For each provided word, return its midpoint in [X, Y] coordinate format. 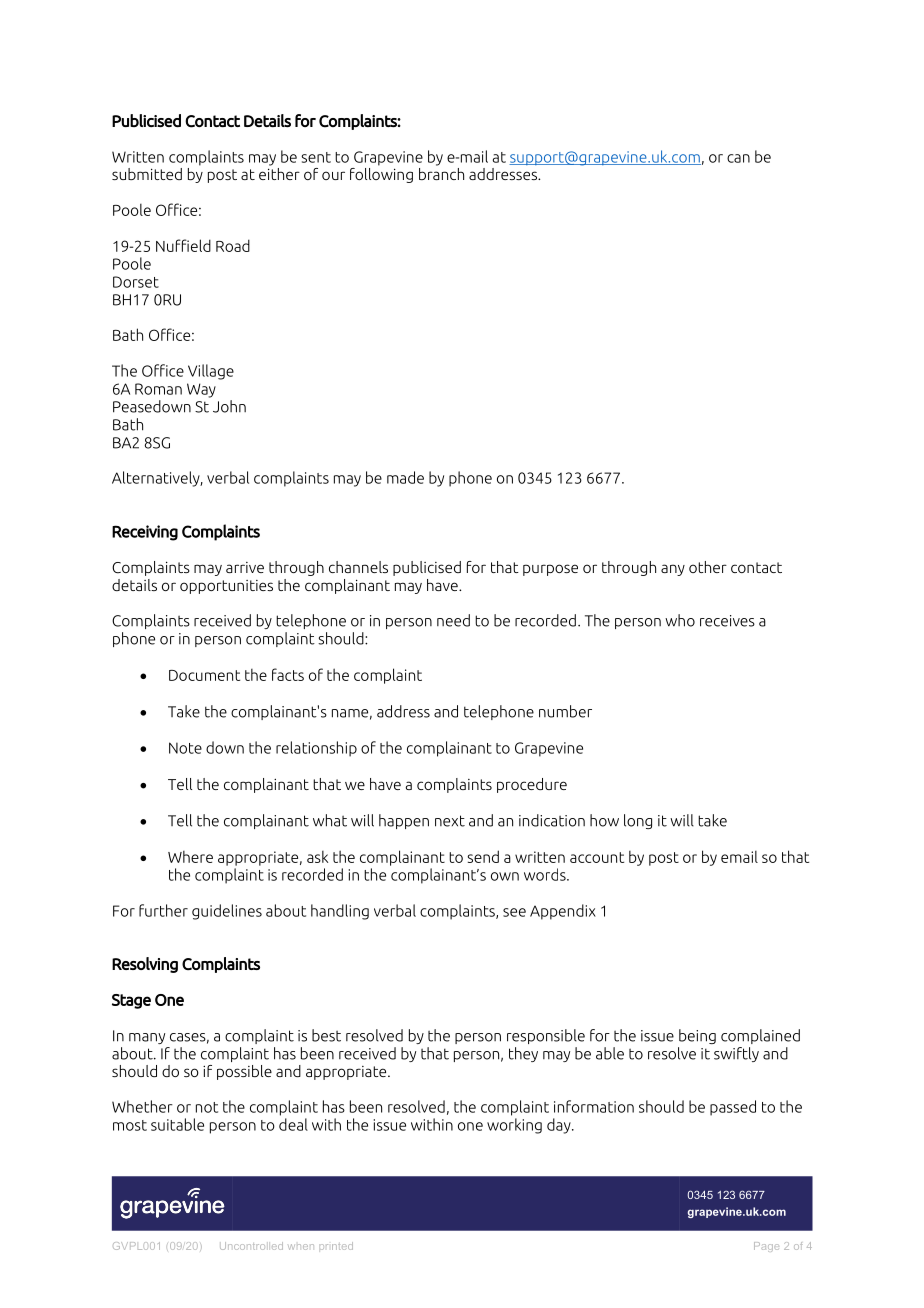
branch [441, 172]
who [680, 620]
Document [204, 675]
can [738, 158]
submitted [147, 174]
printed [336, 1246]
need [453, 620]
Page [766, 1247]
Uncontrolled [251, 1246]
